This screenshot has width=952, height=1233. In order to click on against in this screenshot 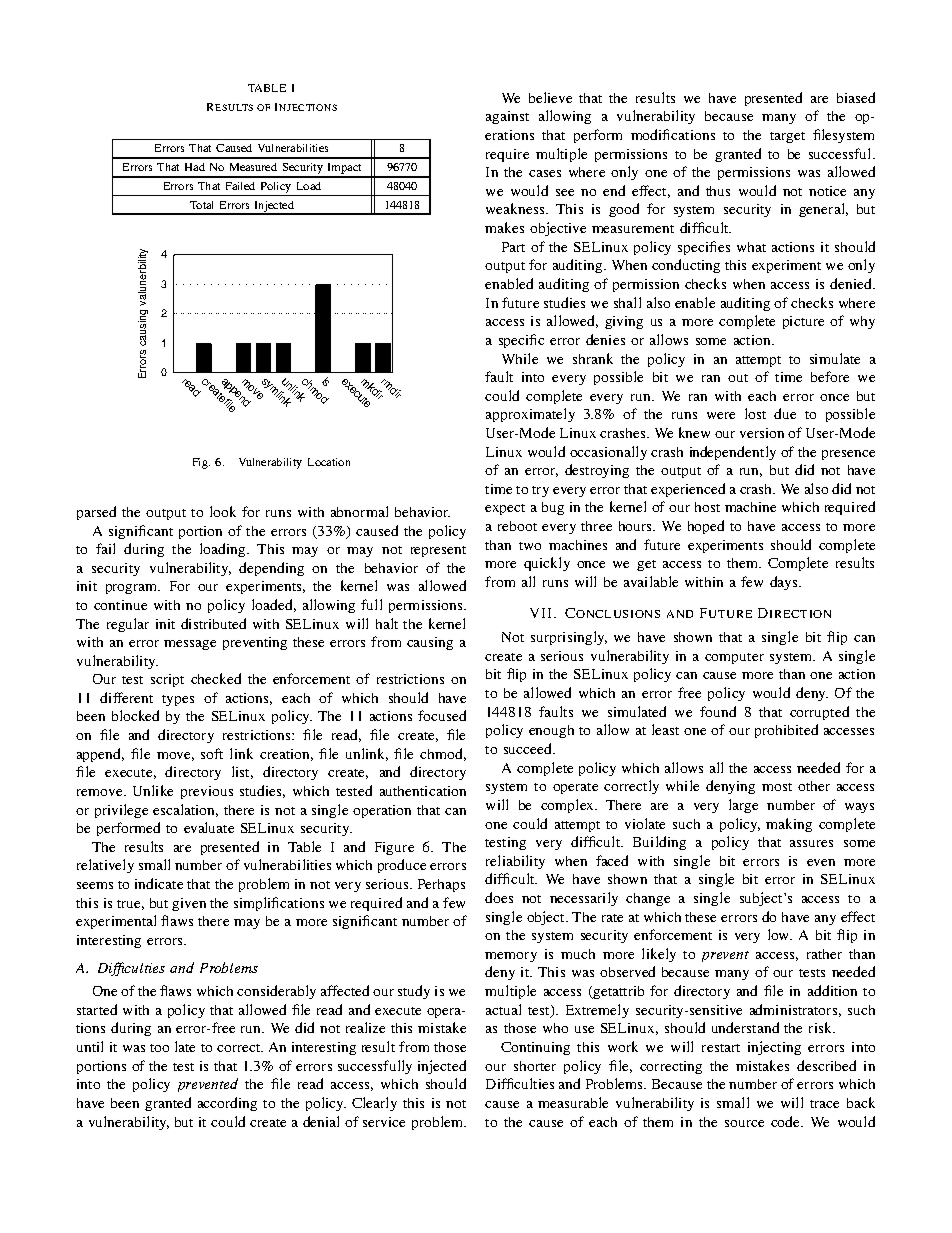, I will do `click(507, 117)`.
